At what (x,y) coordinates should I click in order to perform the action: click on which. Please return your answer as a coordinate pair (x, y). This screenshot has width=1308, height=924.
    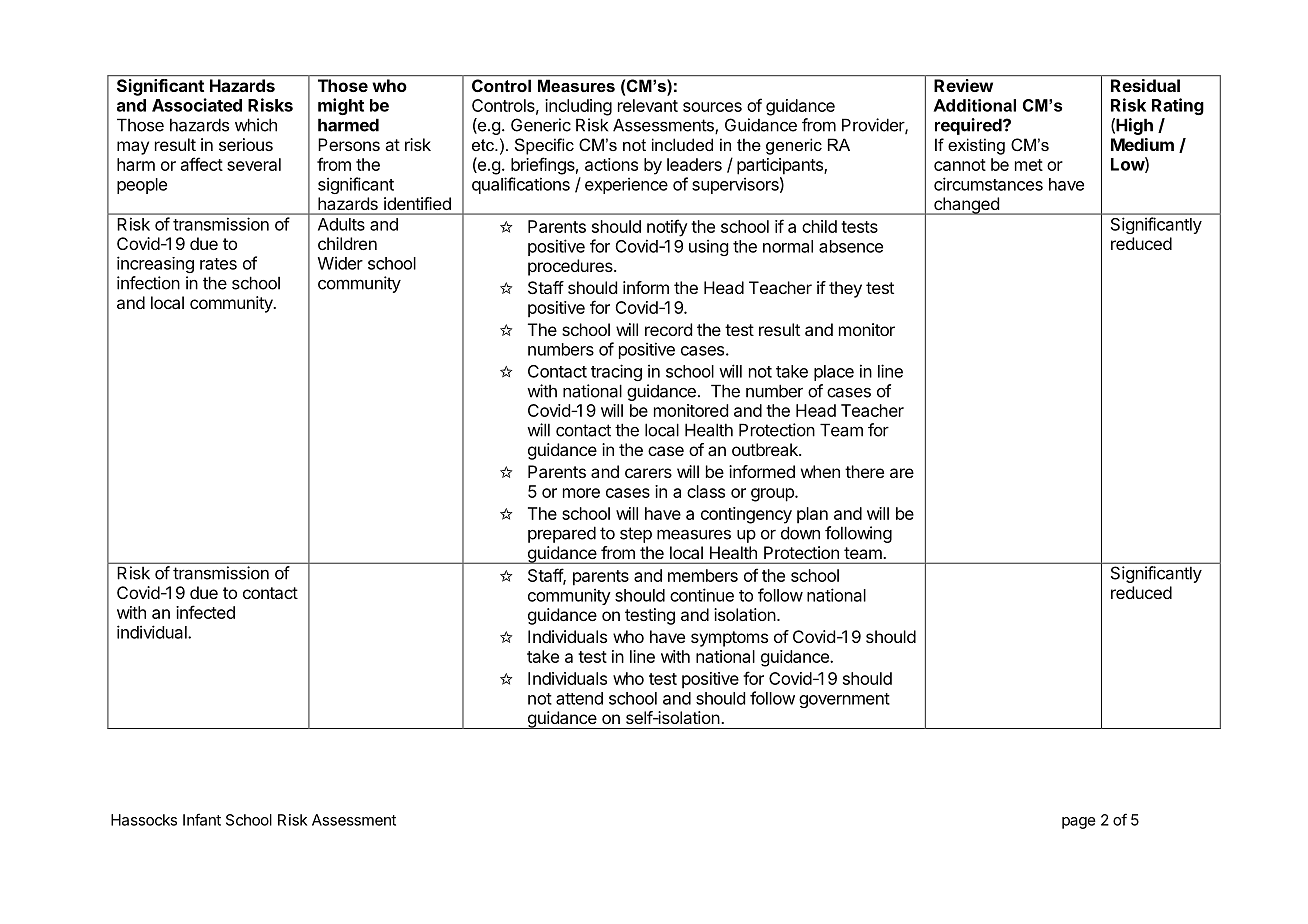
    Looking at the image, I should click on (256, 125).
